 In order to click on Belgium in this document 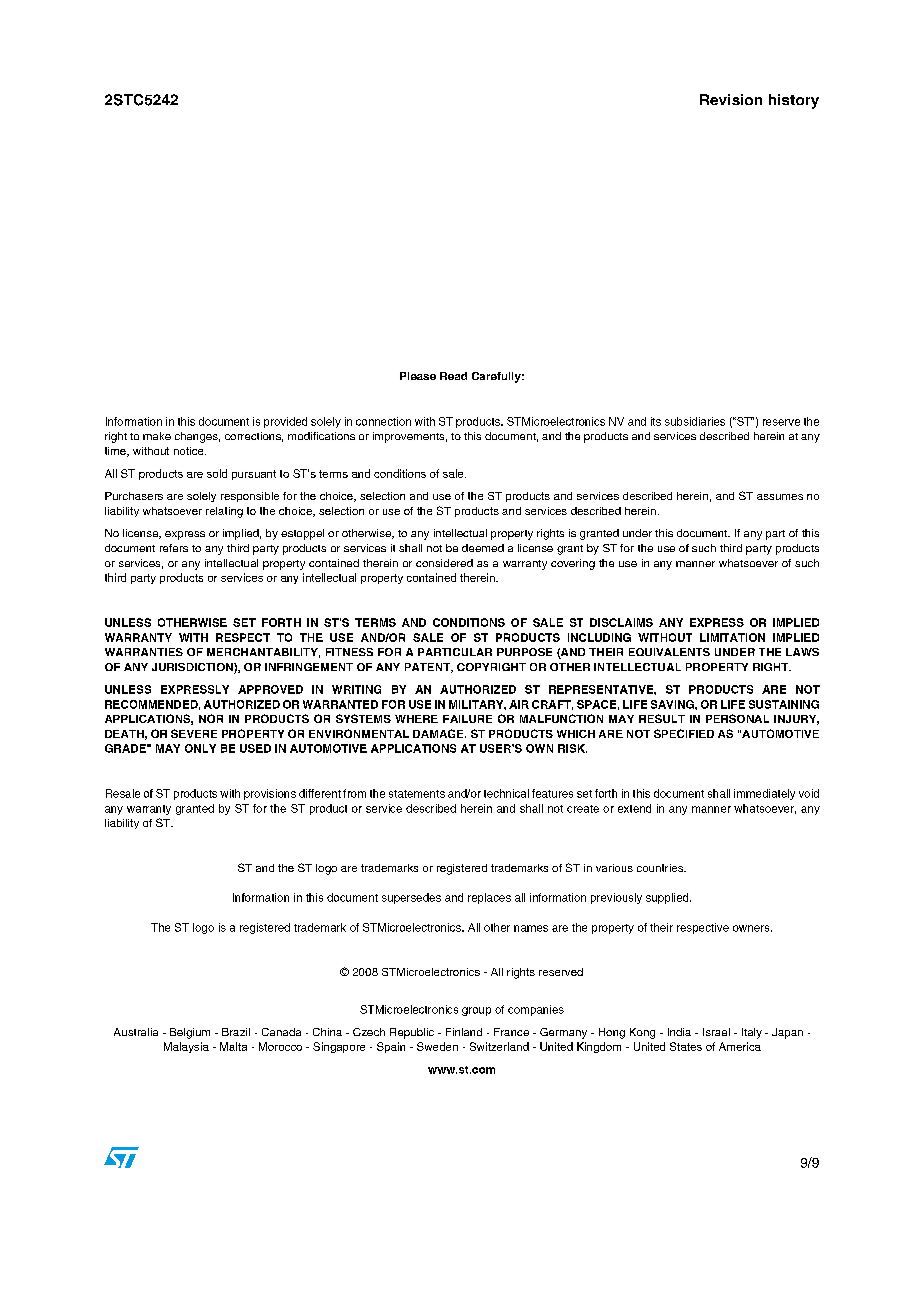, I will do `click(190, 1033)`.
